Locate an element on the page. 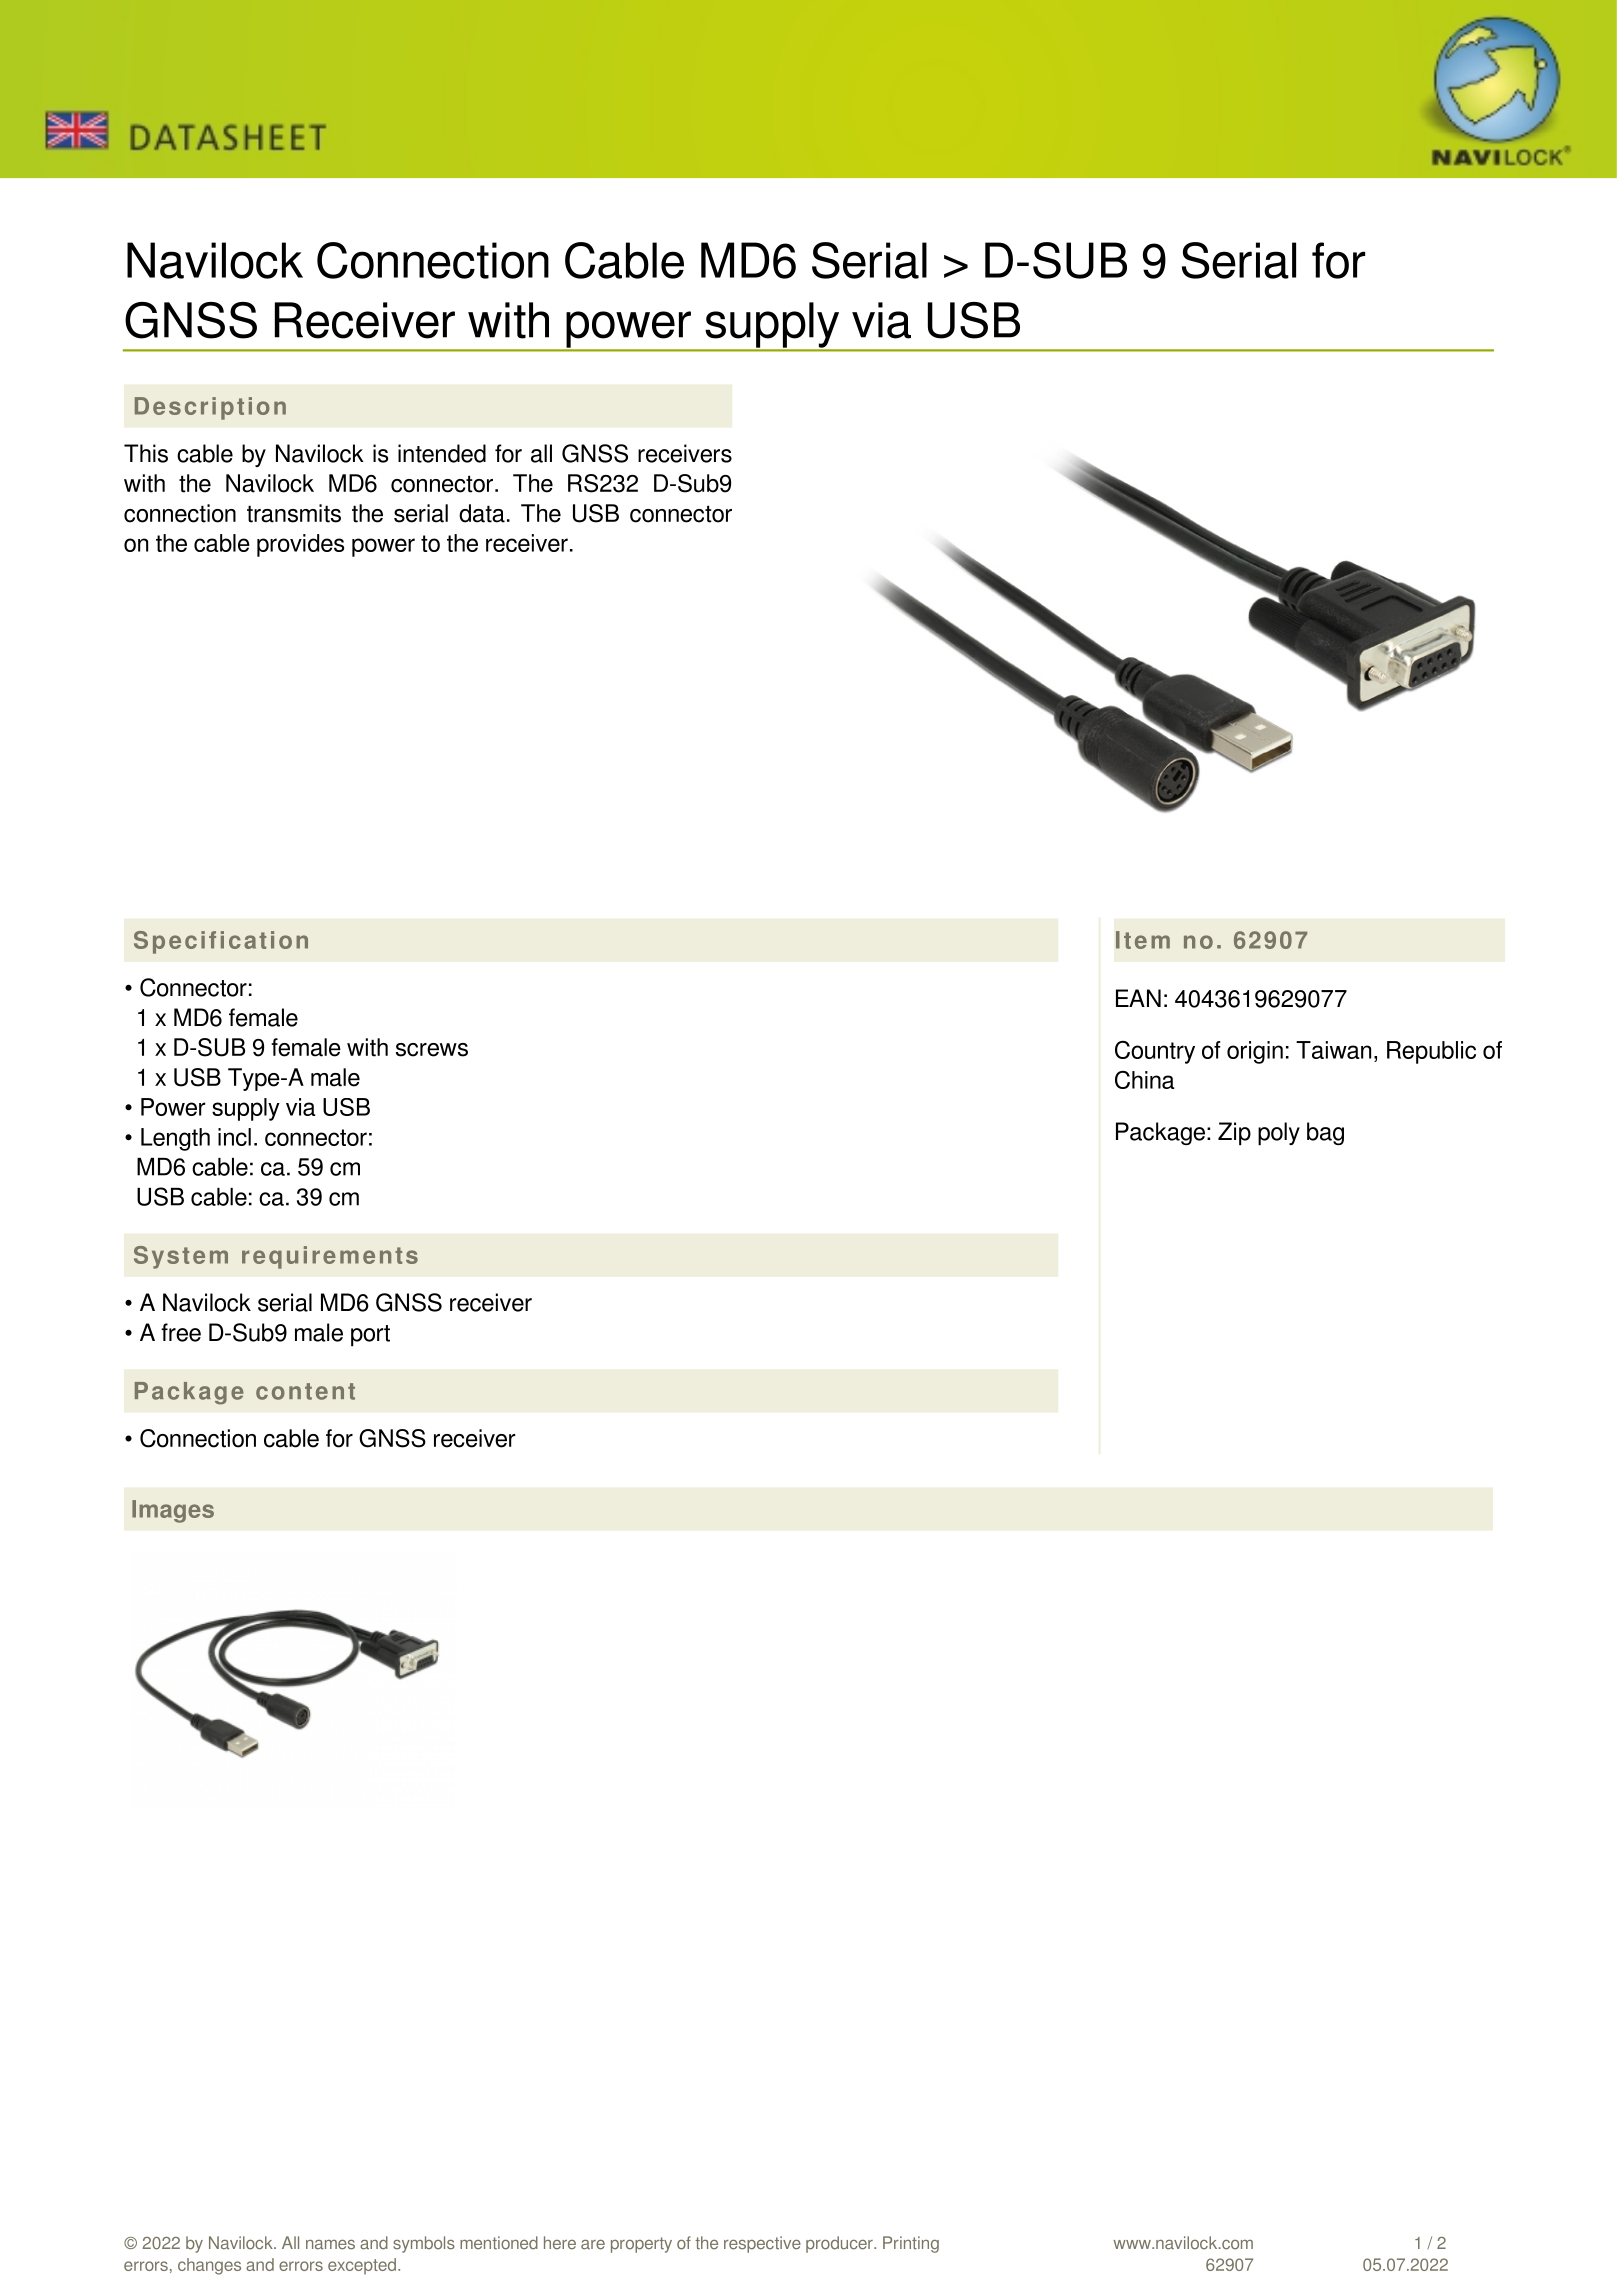 The image size is (1617, 2286). transmits is located at coordinates (294, 513).
